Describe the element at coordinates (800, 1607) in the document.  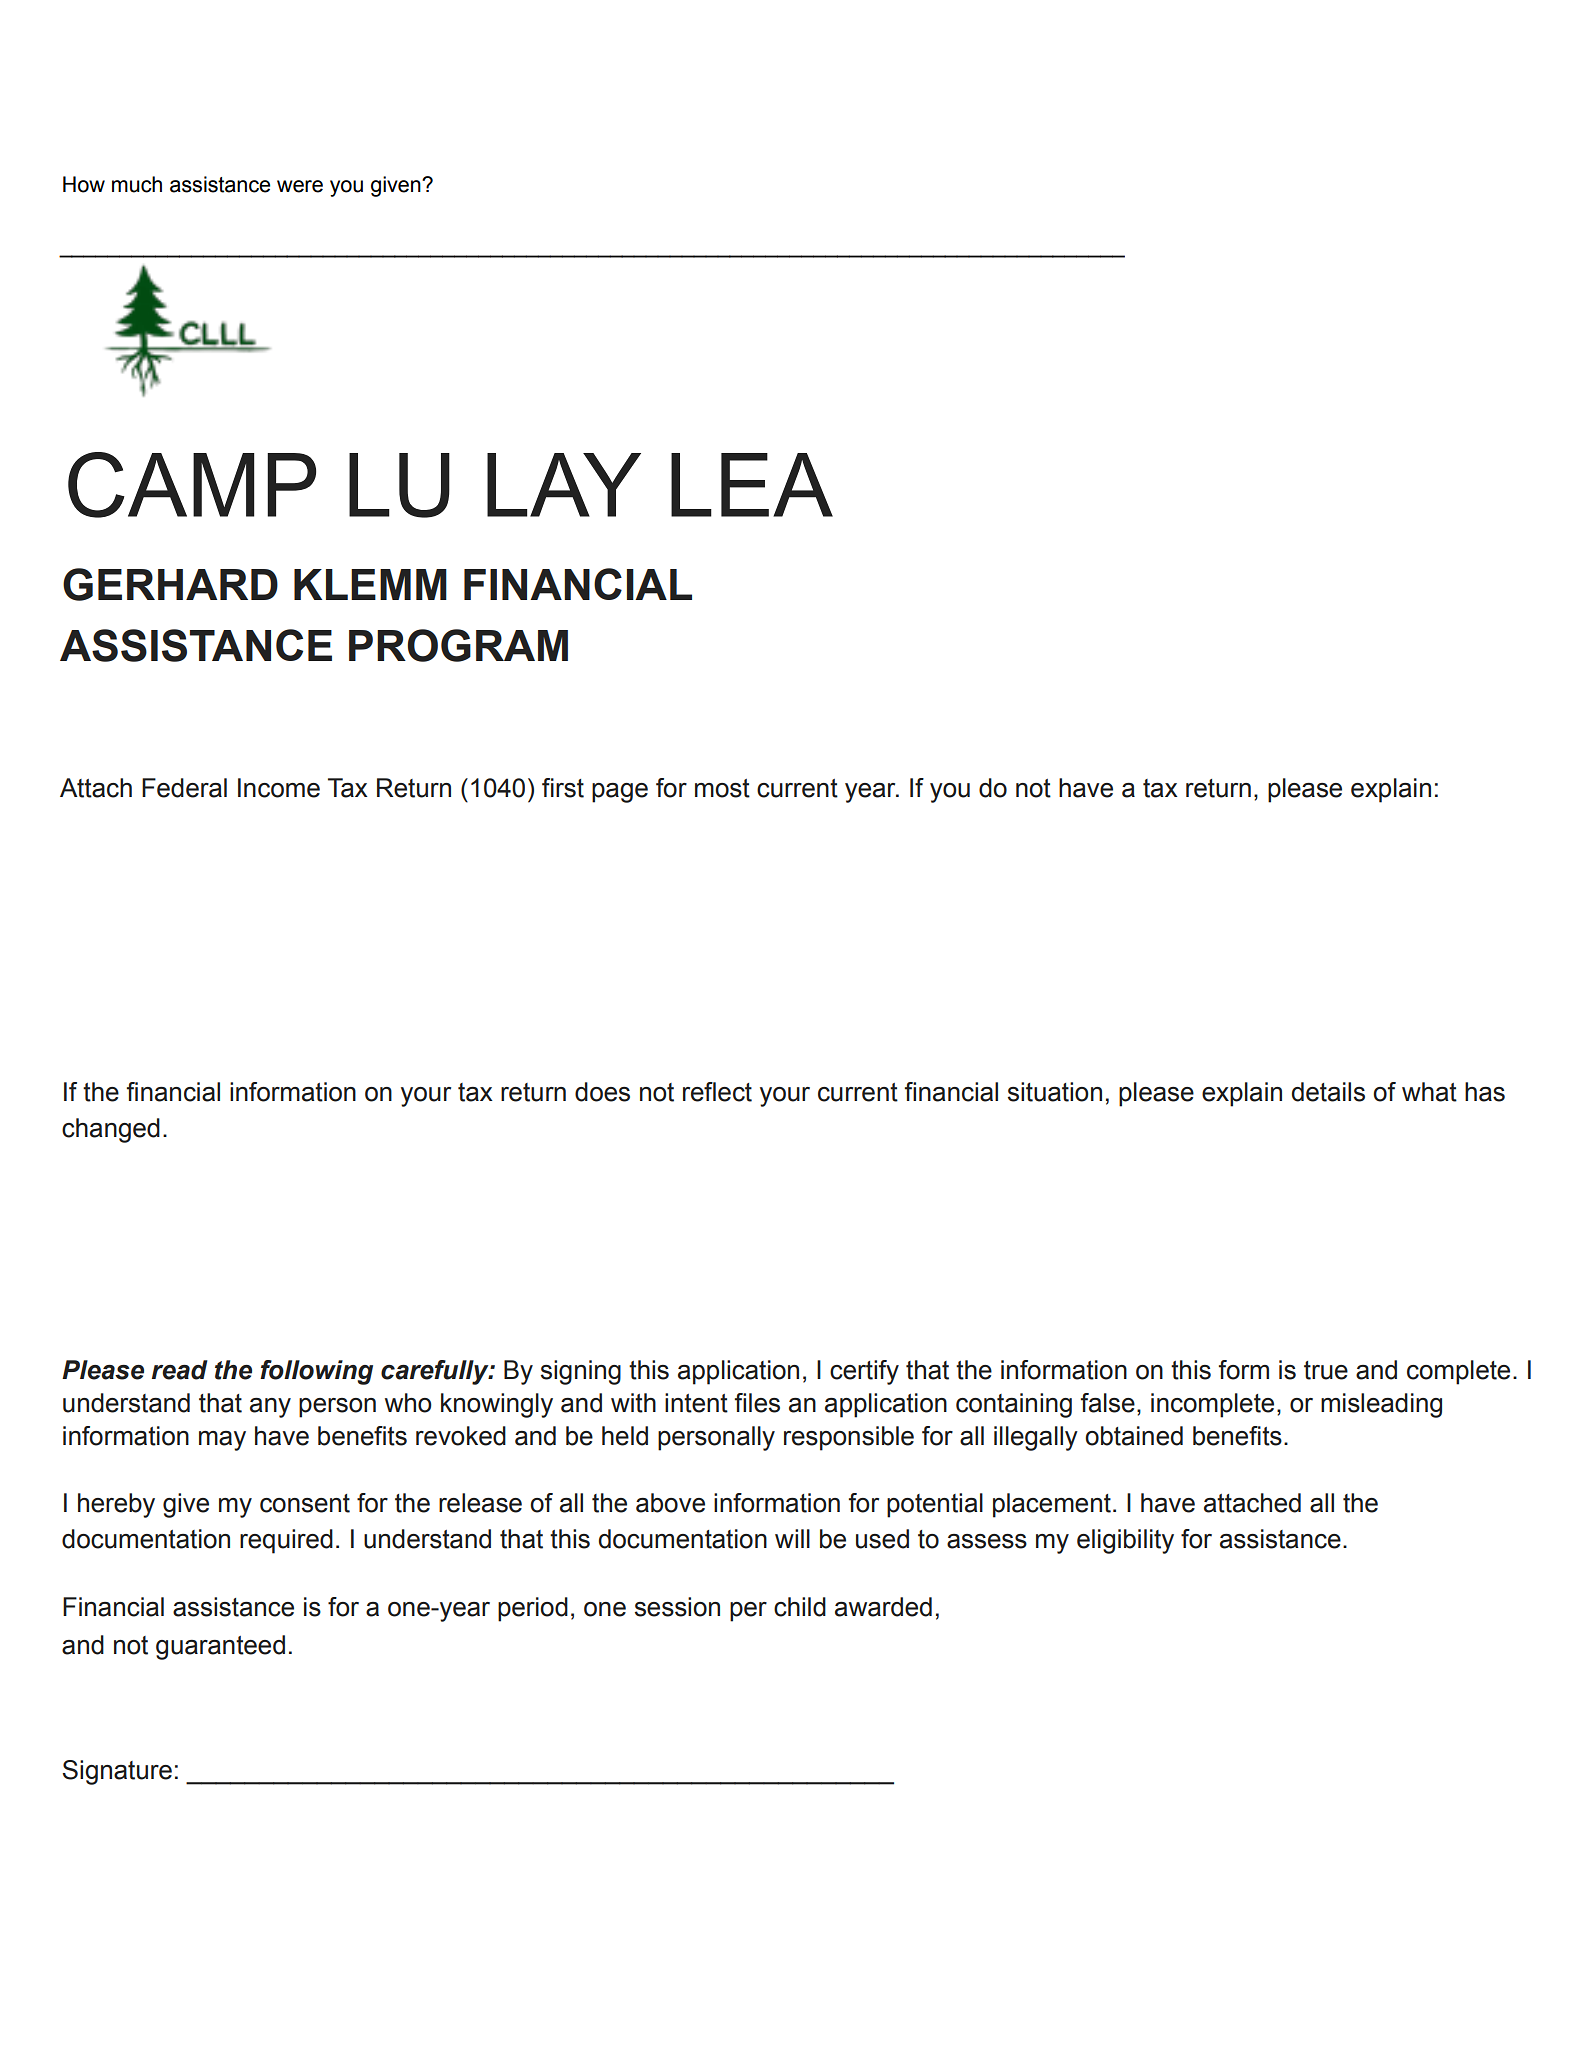
I see `child` at that location.
